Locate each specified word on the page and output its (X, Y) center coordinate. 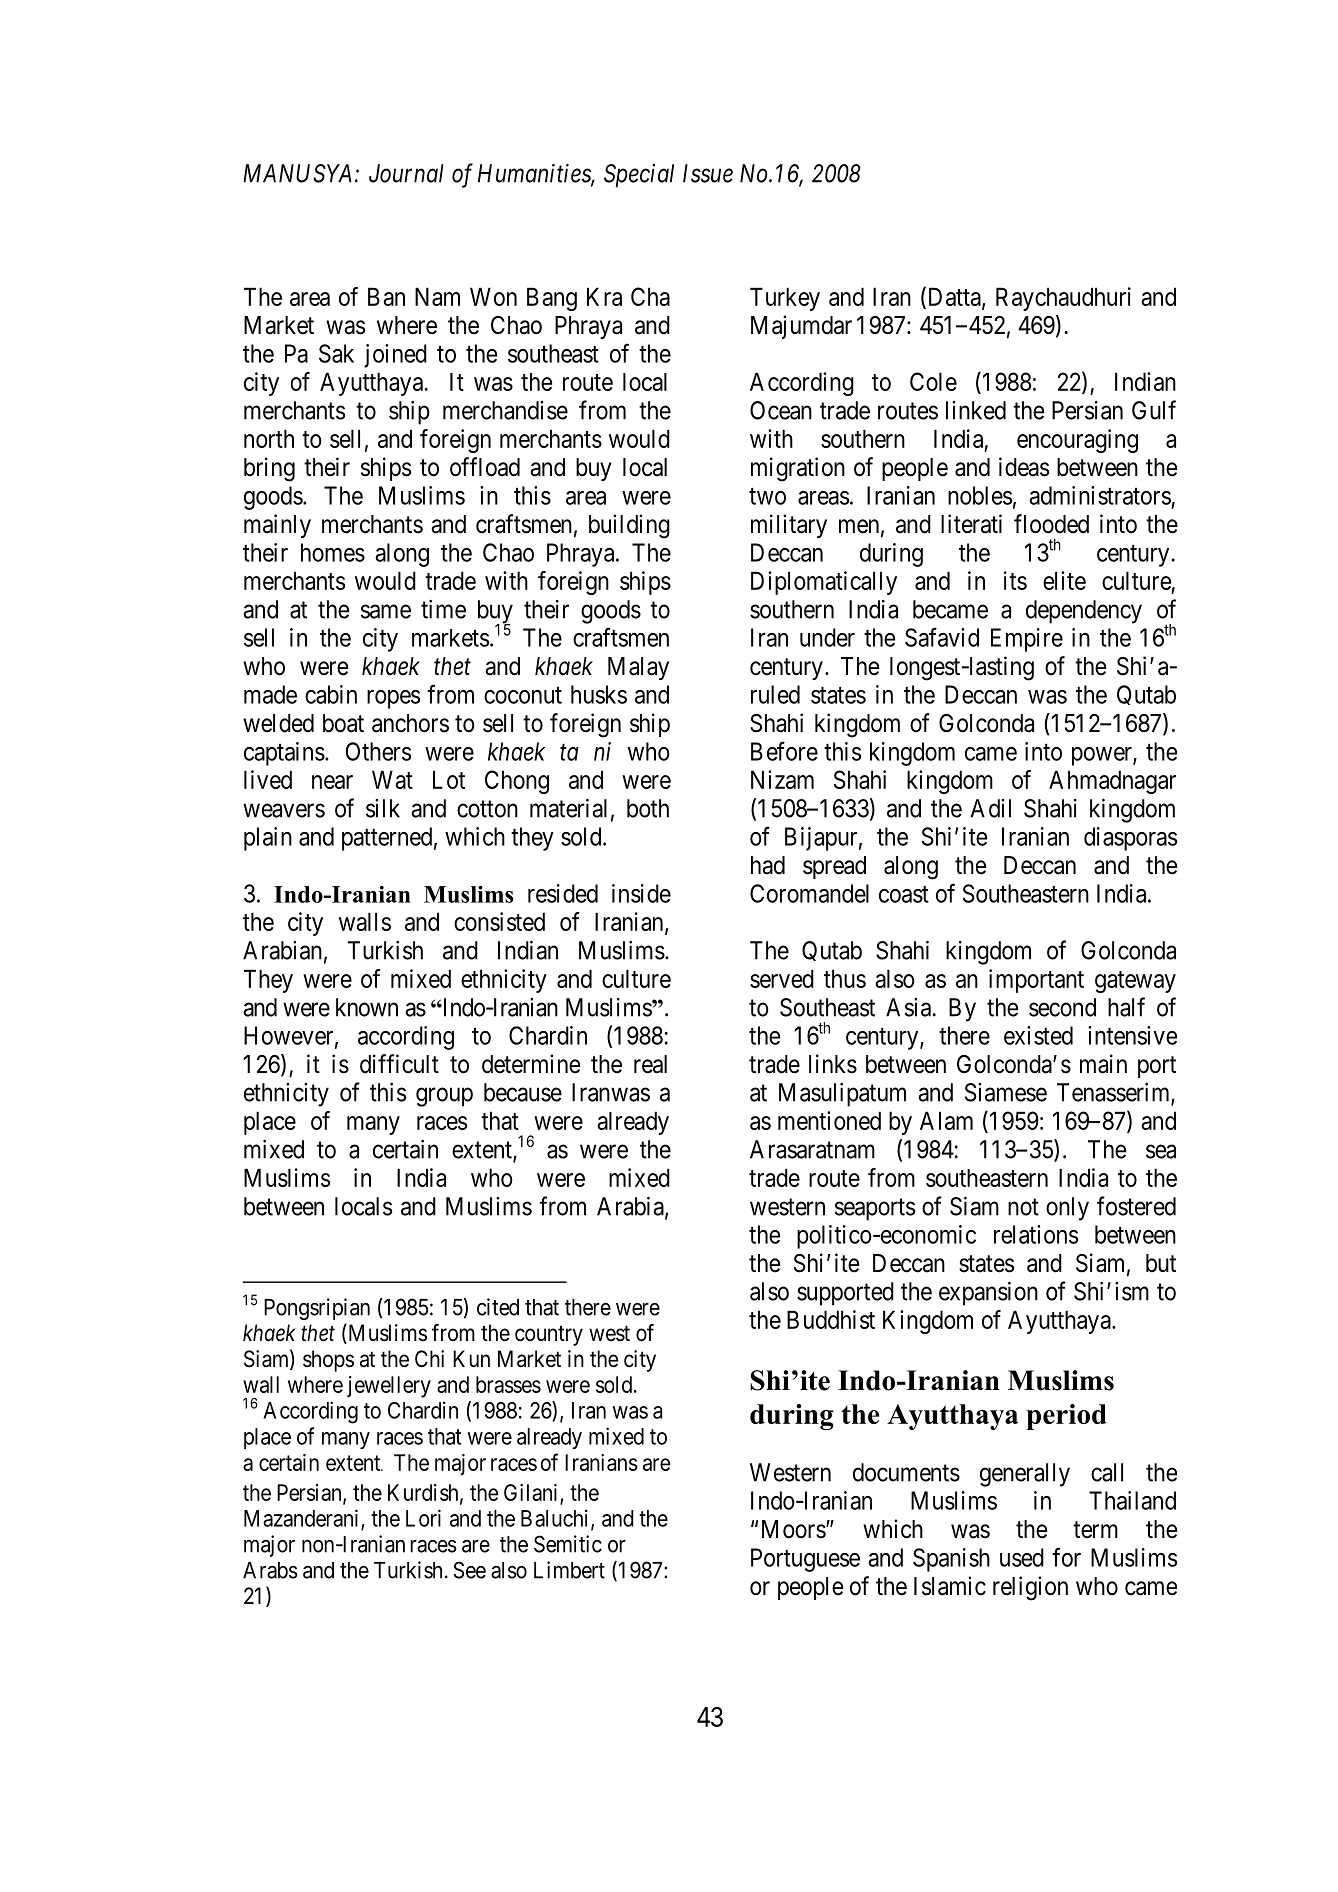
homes (333, 552)
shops (328, 1361)
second (1062, 1007)
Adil (990, 808)
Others (378, 751)
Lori (423, 1518)
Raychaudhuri (1063, 299)
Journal (406, 173)
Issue (708, 173)
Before (784, 751)
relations (1036, 1234)
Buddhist (831, 1319)
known (367, 1007)
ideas (1024, 467)
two (767, 496)
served (782, 978)
